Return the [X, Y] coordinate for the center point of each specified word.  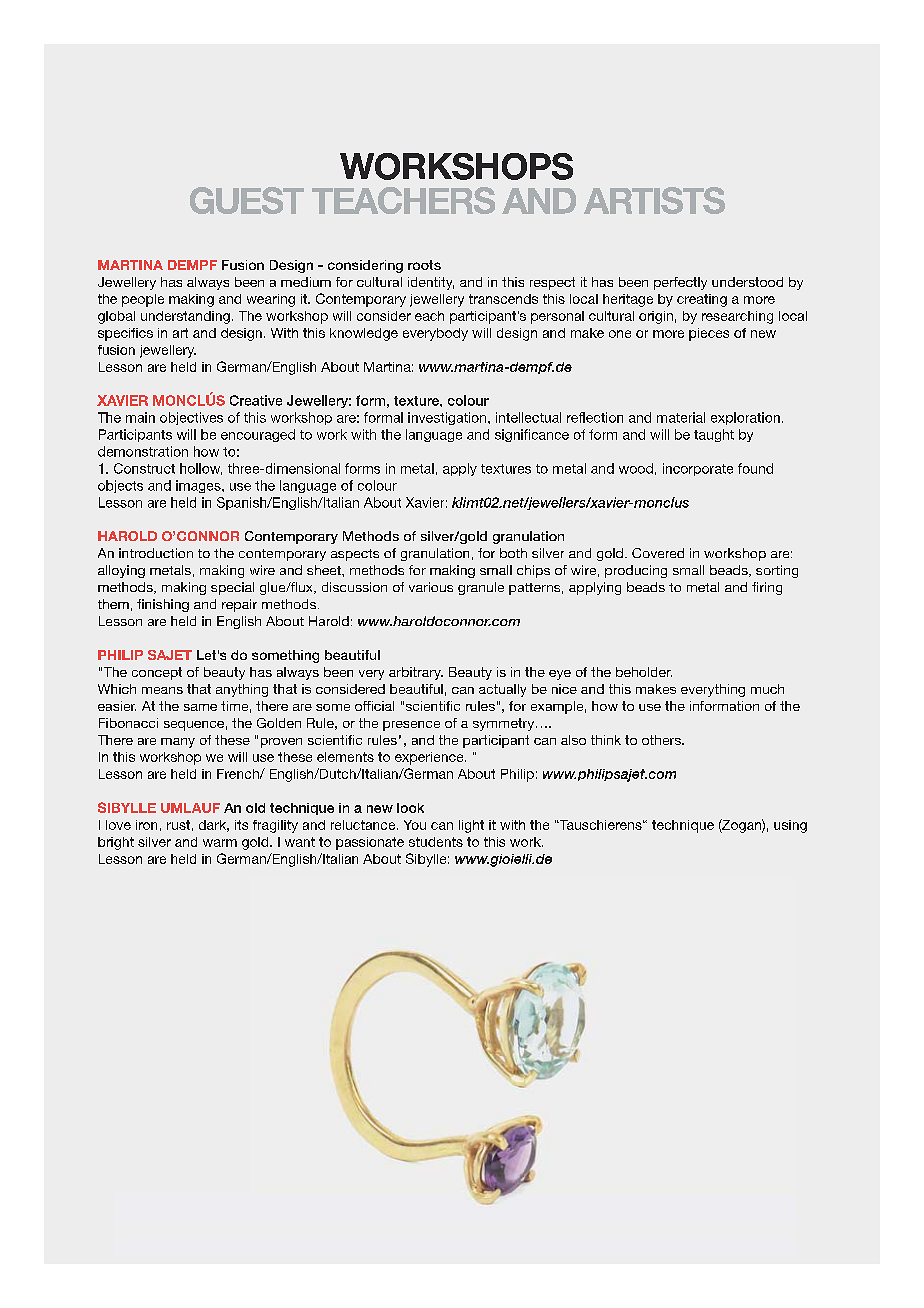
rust [178, 825]
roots [424, 265]
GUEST [247, 200]
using [790, 826]
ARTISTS [654, 200]
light [471, 826]
